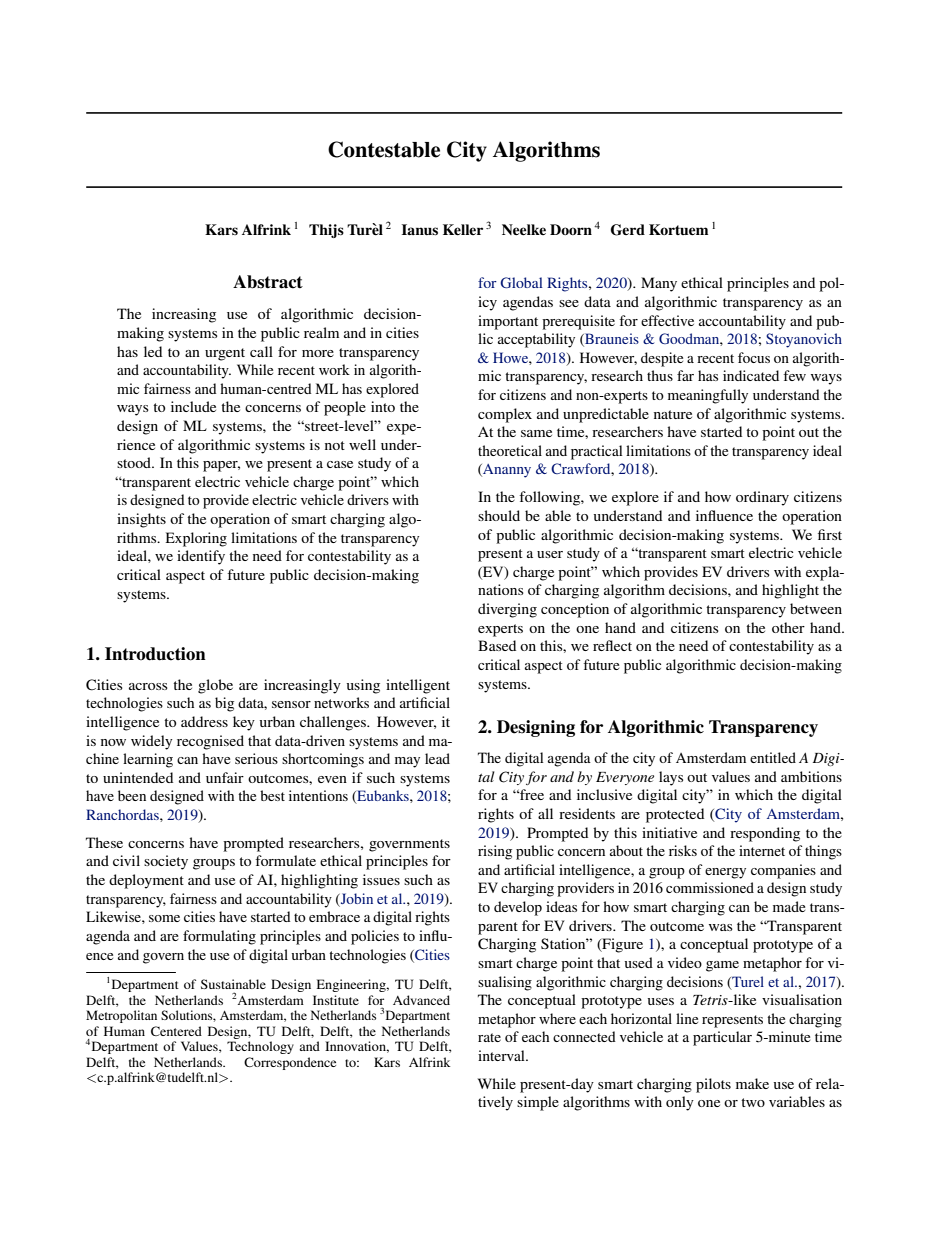 This screenshot has width=952, height=1233. Describe the element at coordinates (463, 229) in the screenshot. I see `Keller` at that location.
